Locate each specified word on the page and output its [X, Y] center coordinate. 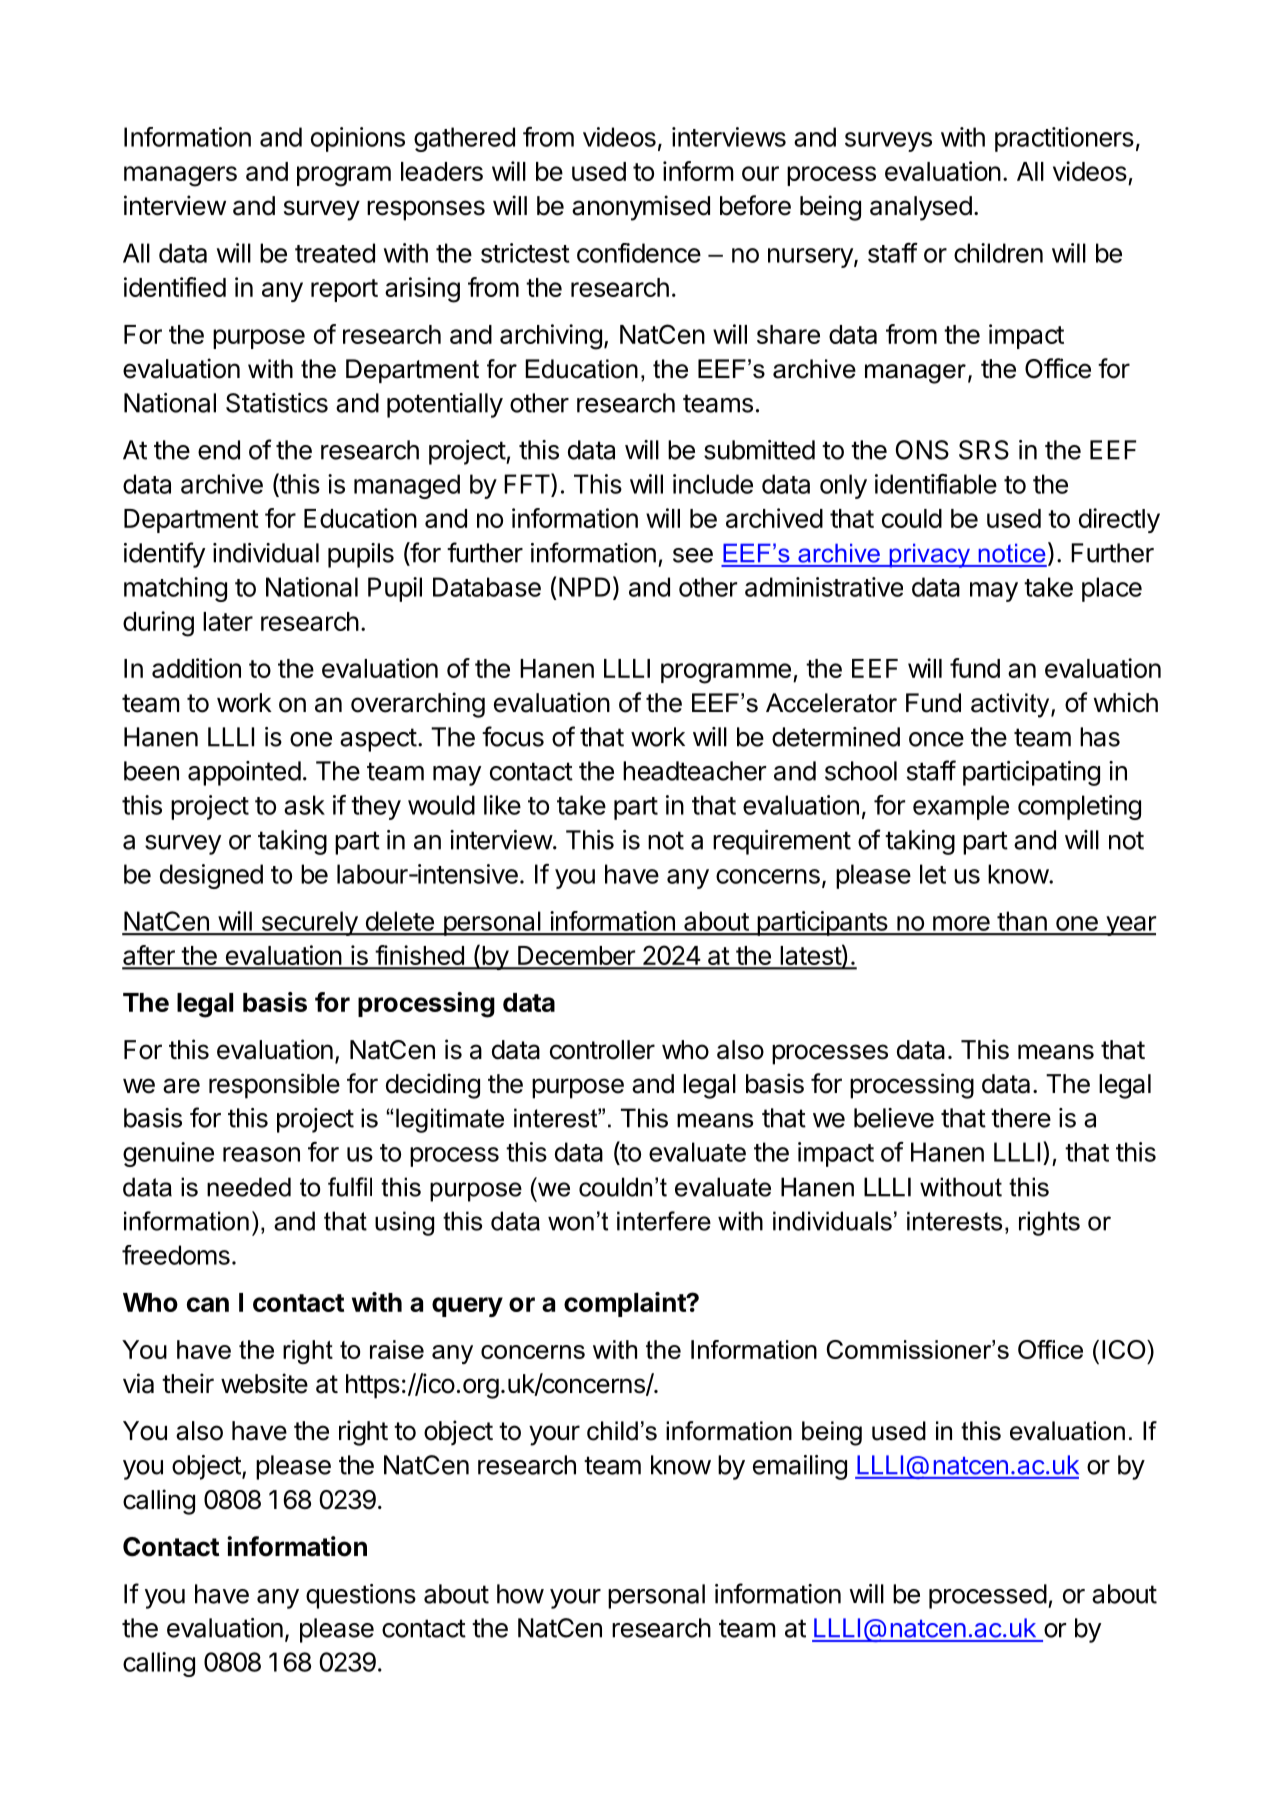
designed [211, 876]
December [576, 957]
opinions [358, 139]
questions [361, 1596]
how [520, 1594]
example [961, 807]
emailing [800, 1467]
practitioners [1064, 139]
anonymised [641, 208]
